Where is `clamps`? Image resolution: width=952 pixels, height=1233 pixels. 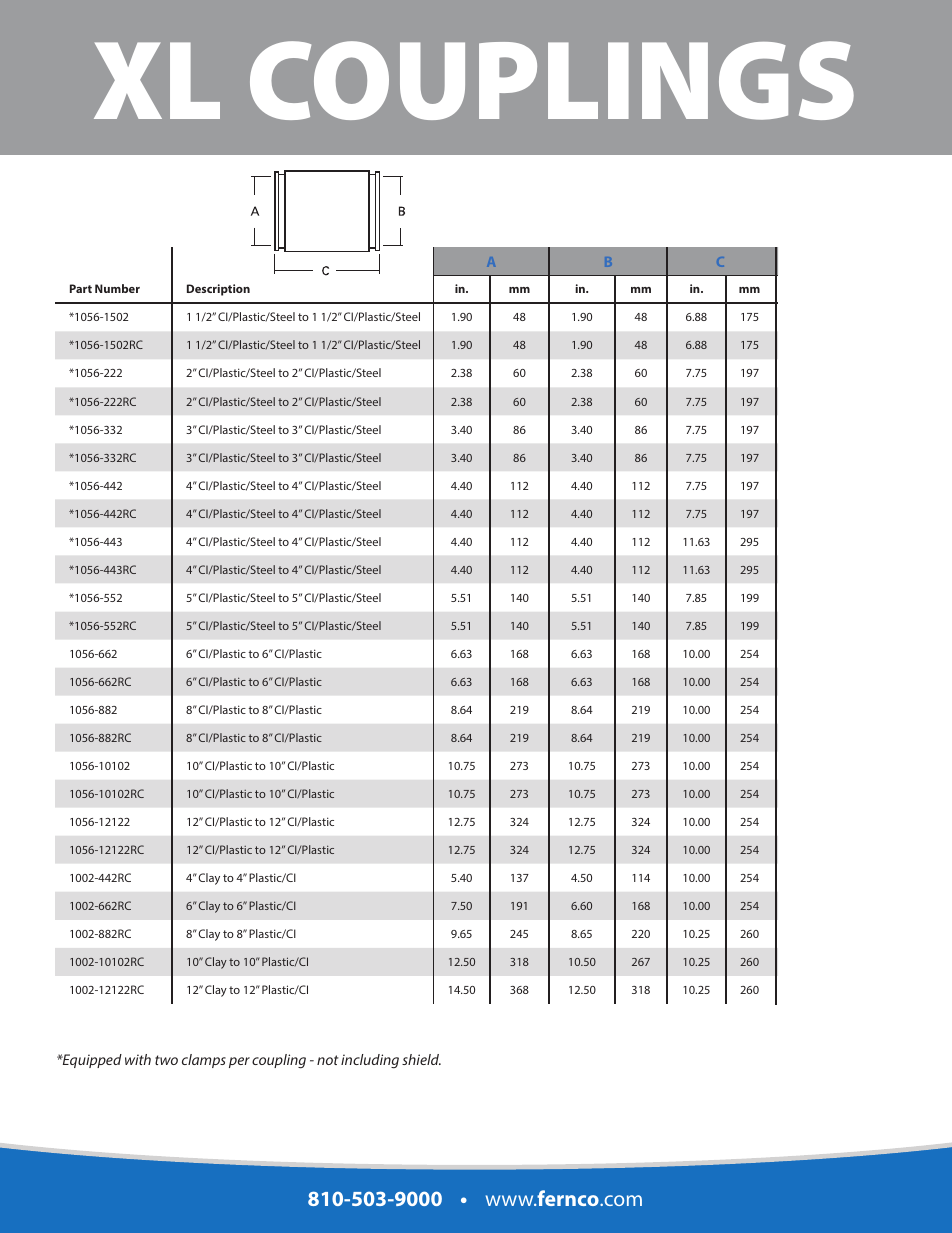
clamps is located at coordinates (204, 1061).
